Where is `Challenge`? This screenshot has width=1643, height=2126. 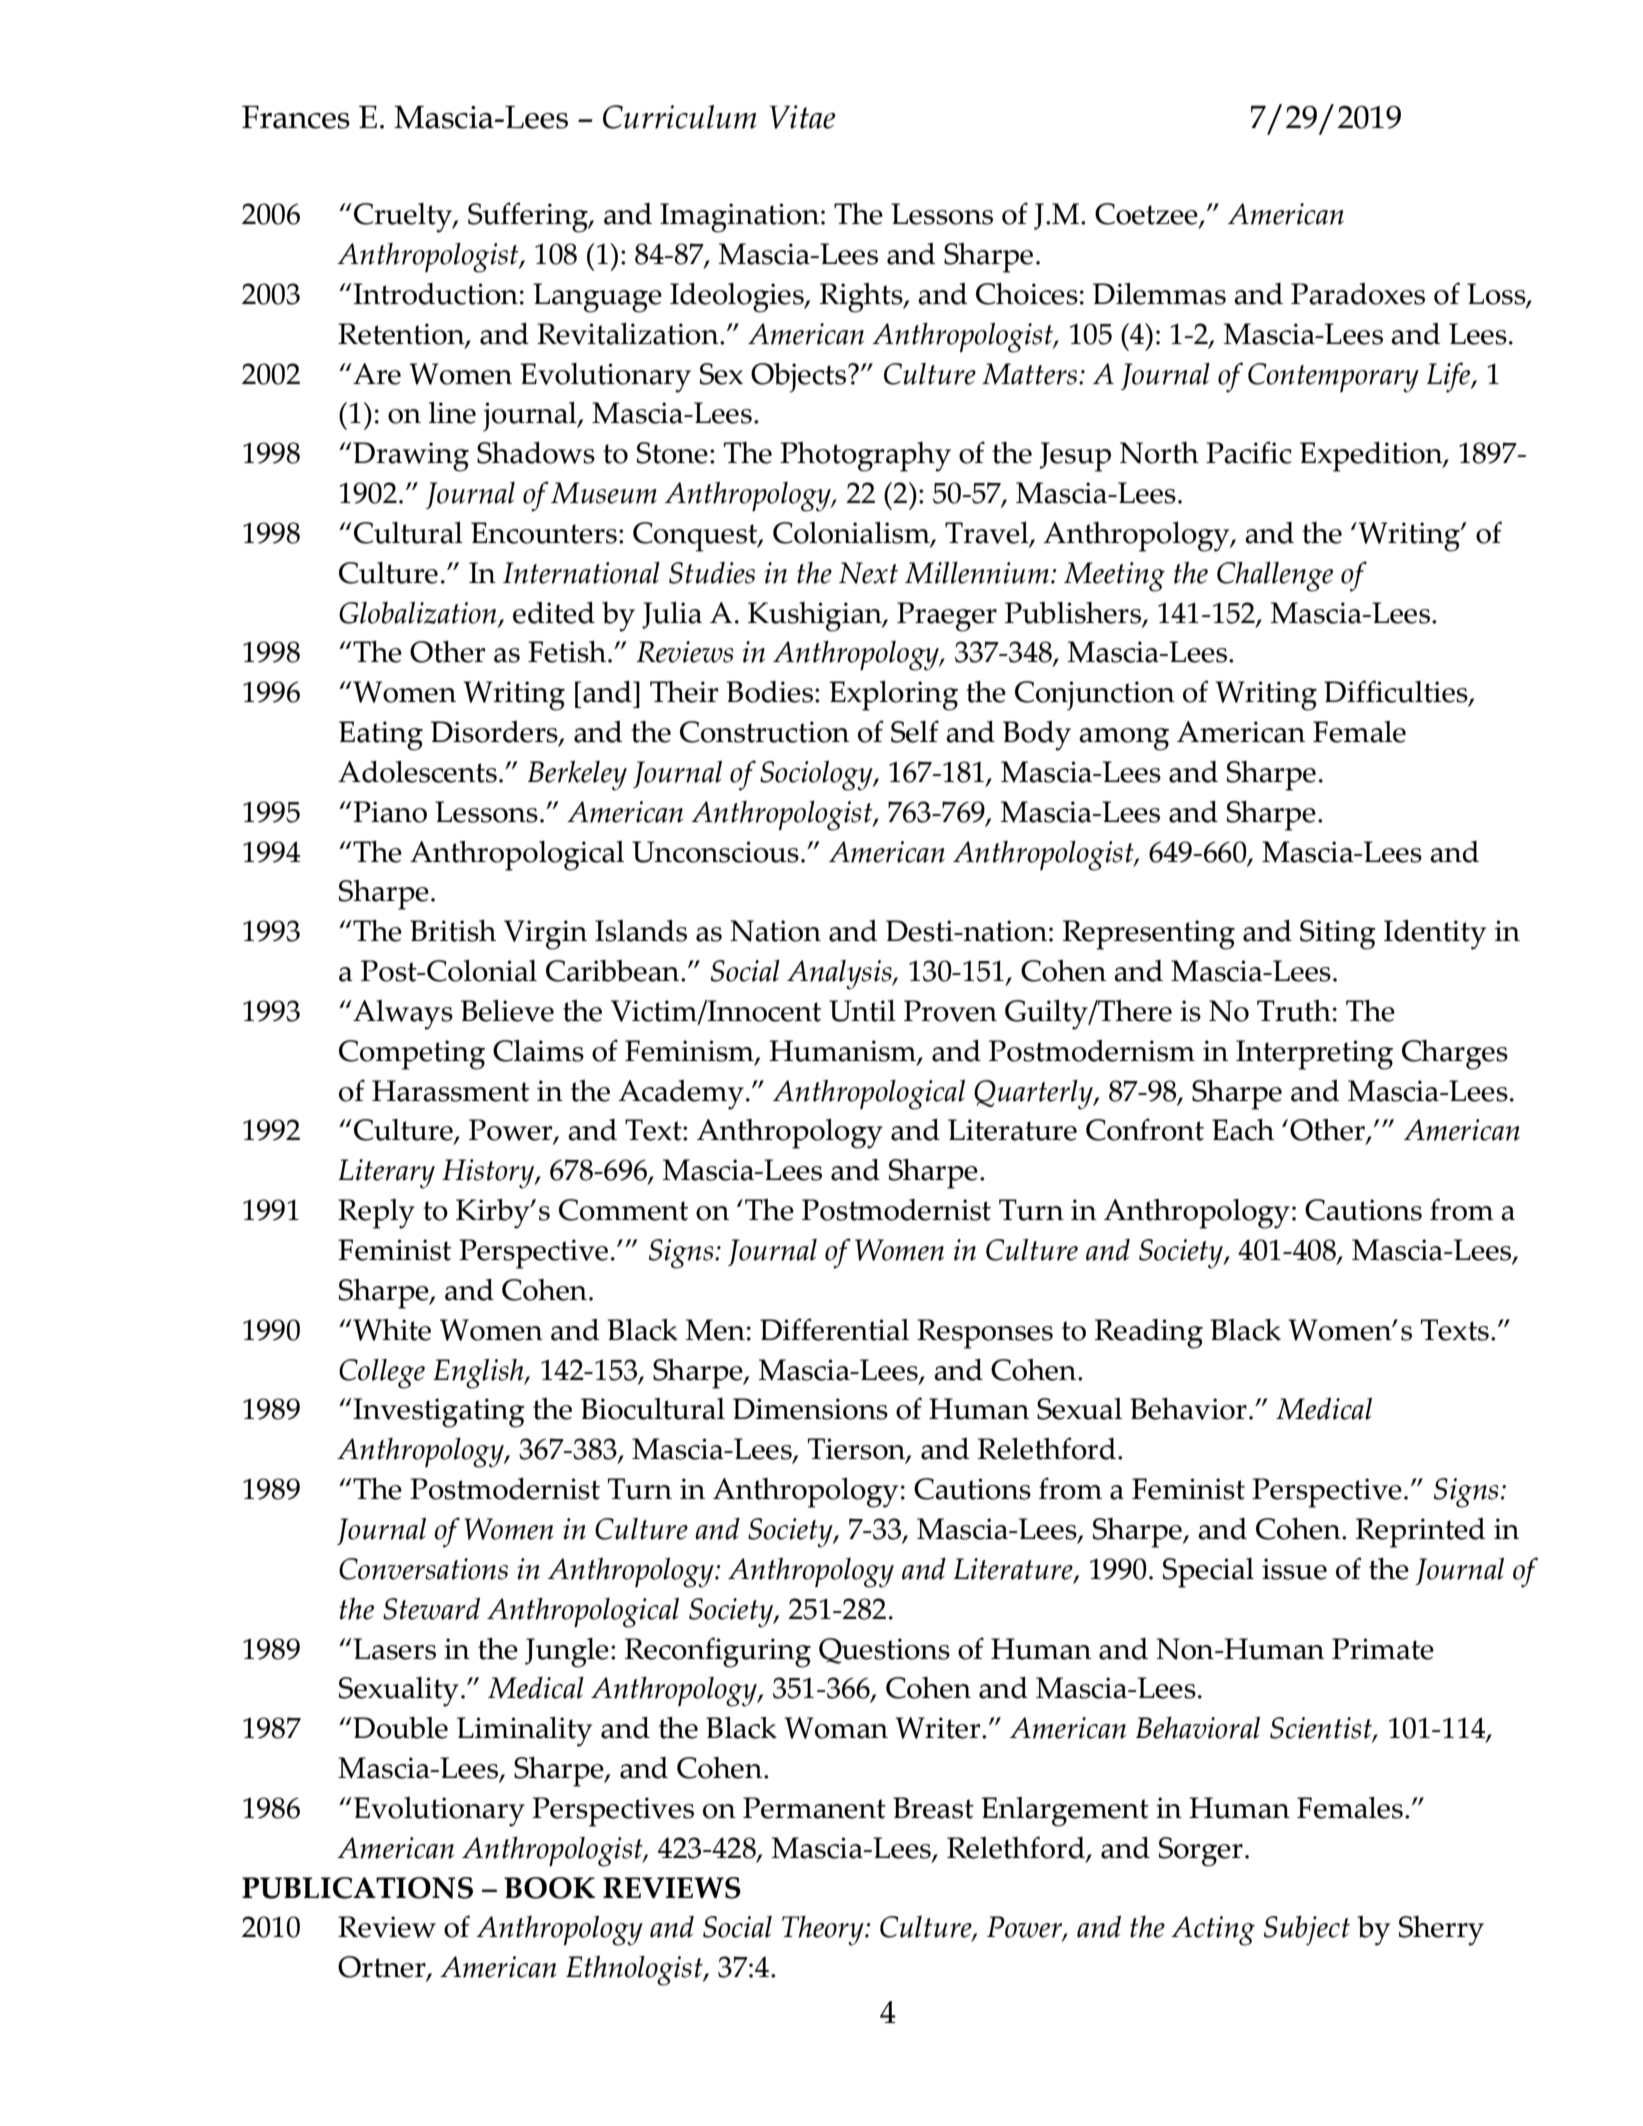 Challenge is located at coordinates (1275, 577).
